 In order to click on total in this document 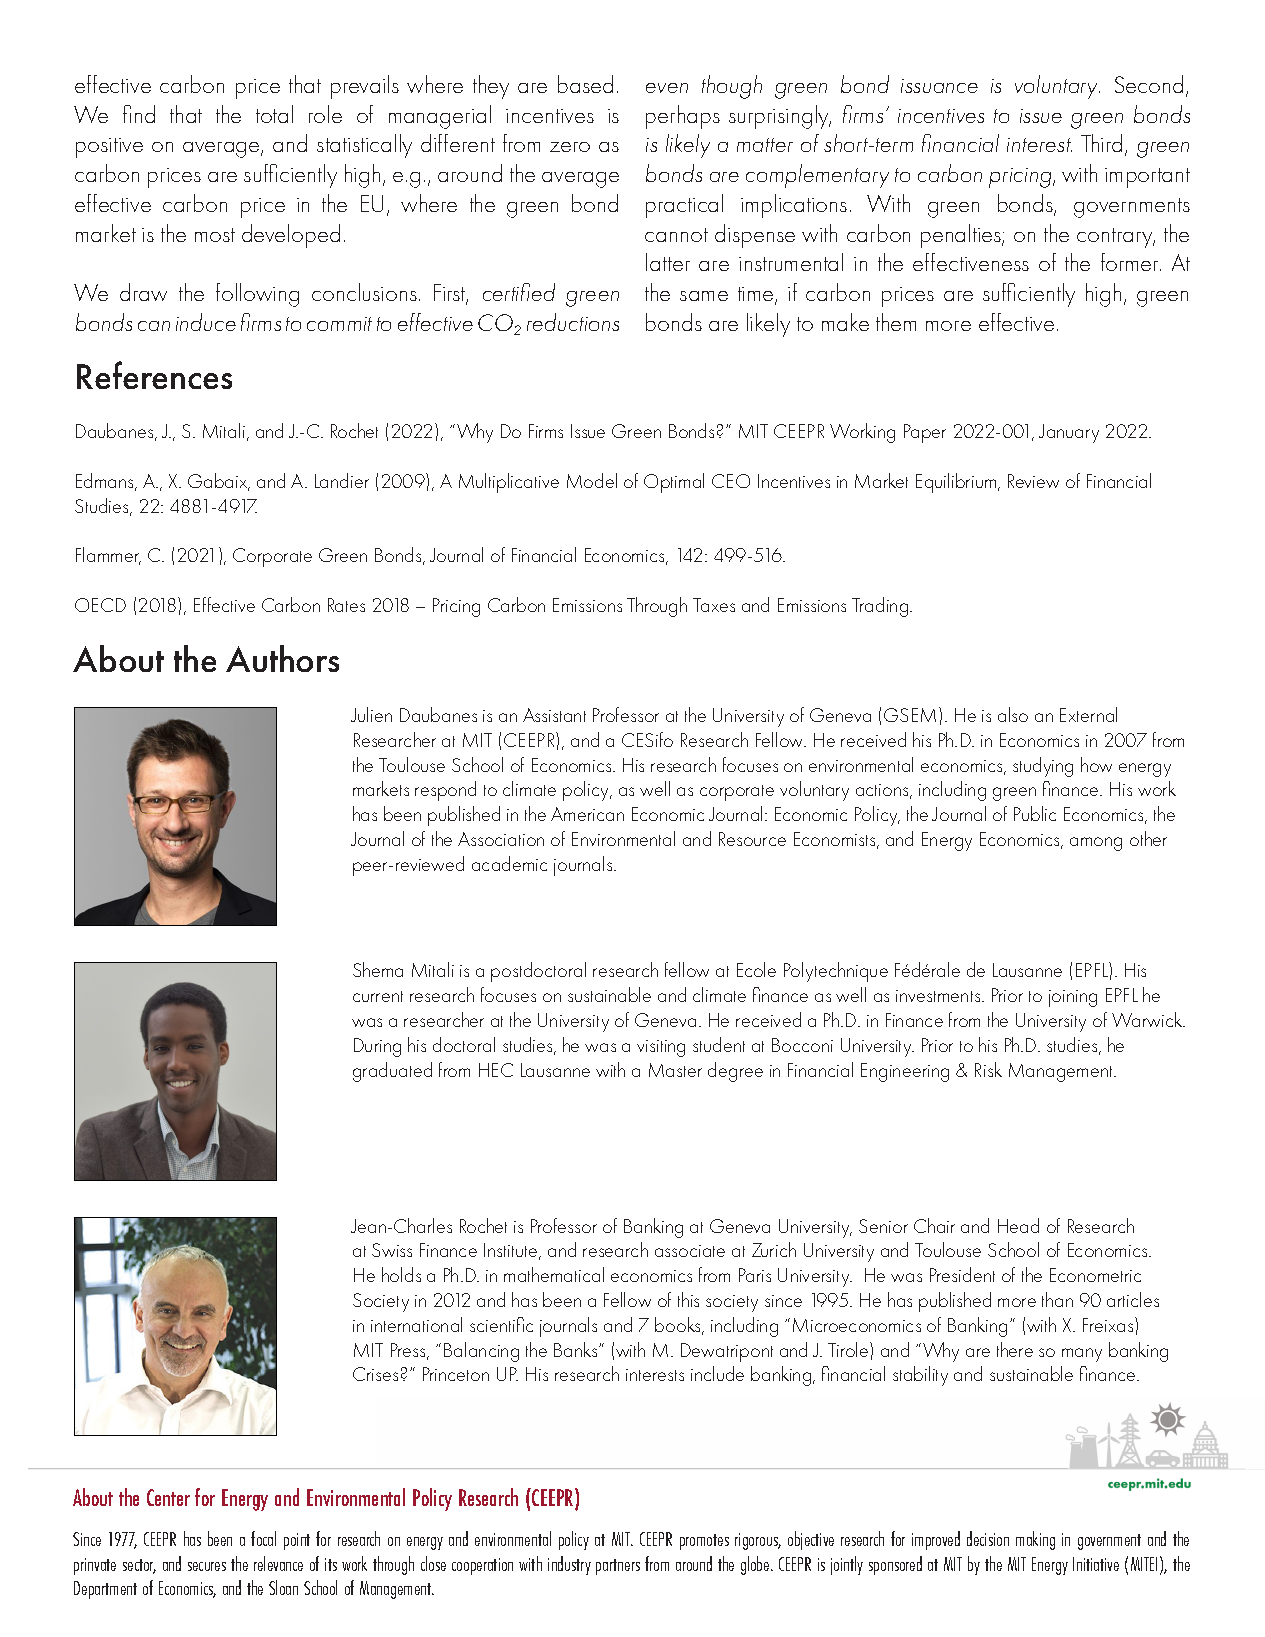, I will do `click(274, 114)`.
